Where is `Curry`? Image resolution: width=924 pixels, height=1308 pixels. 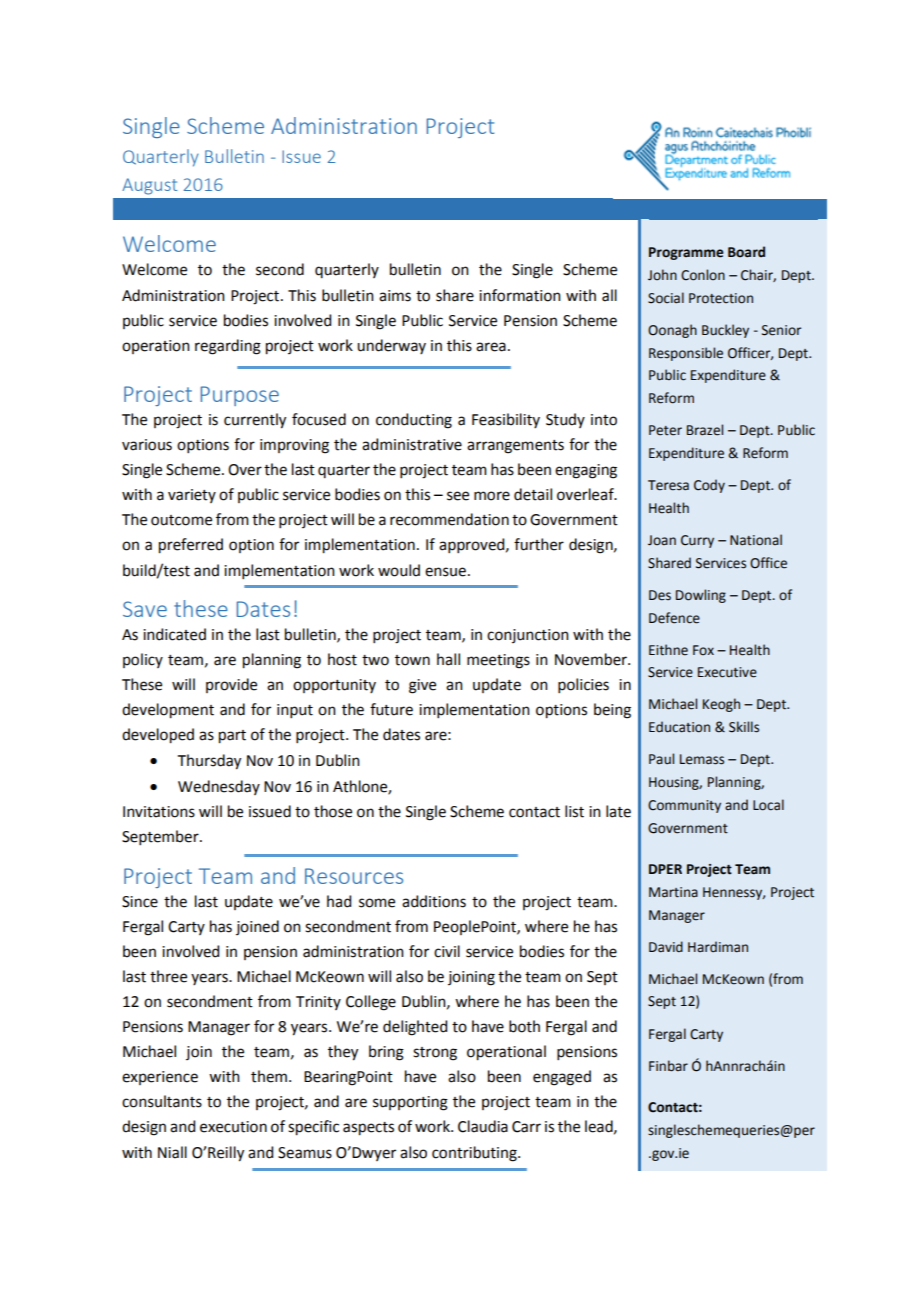 Curry is located at coordinates (697, 541).
